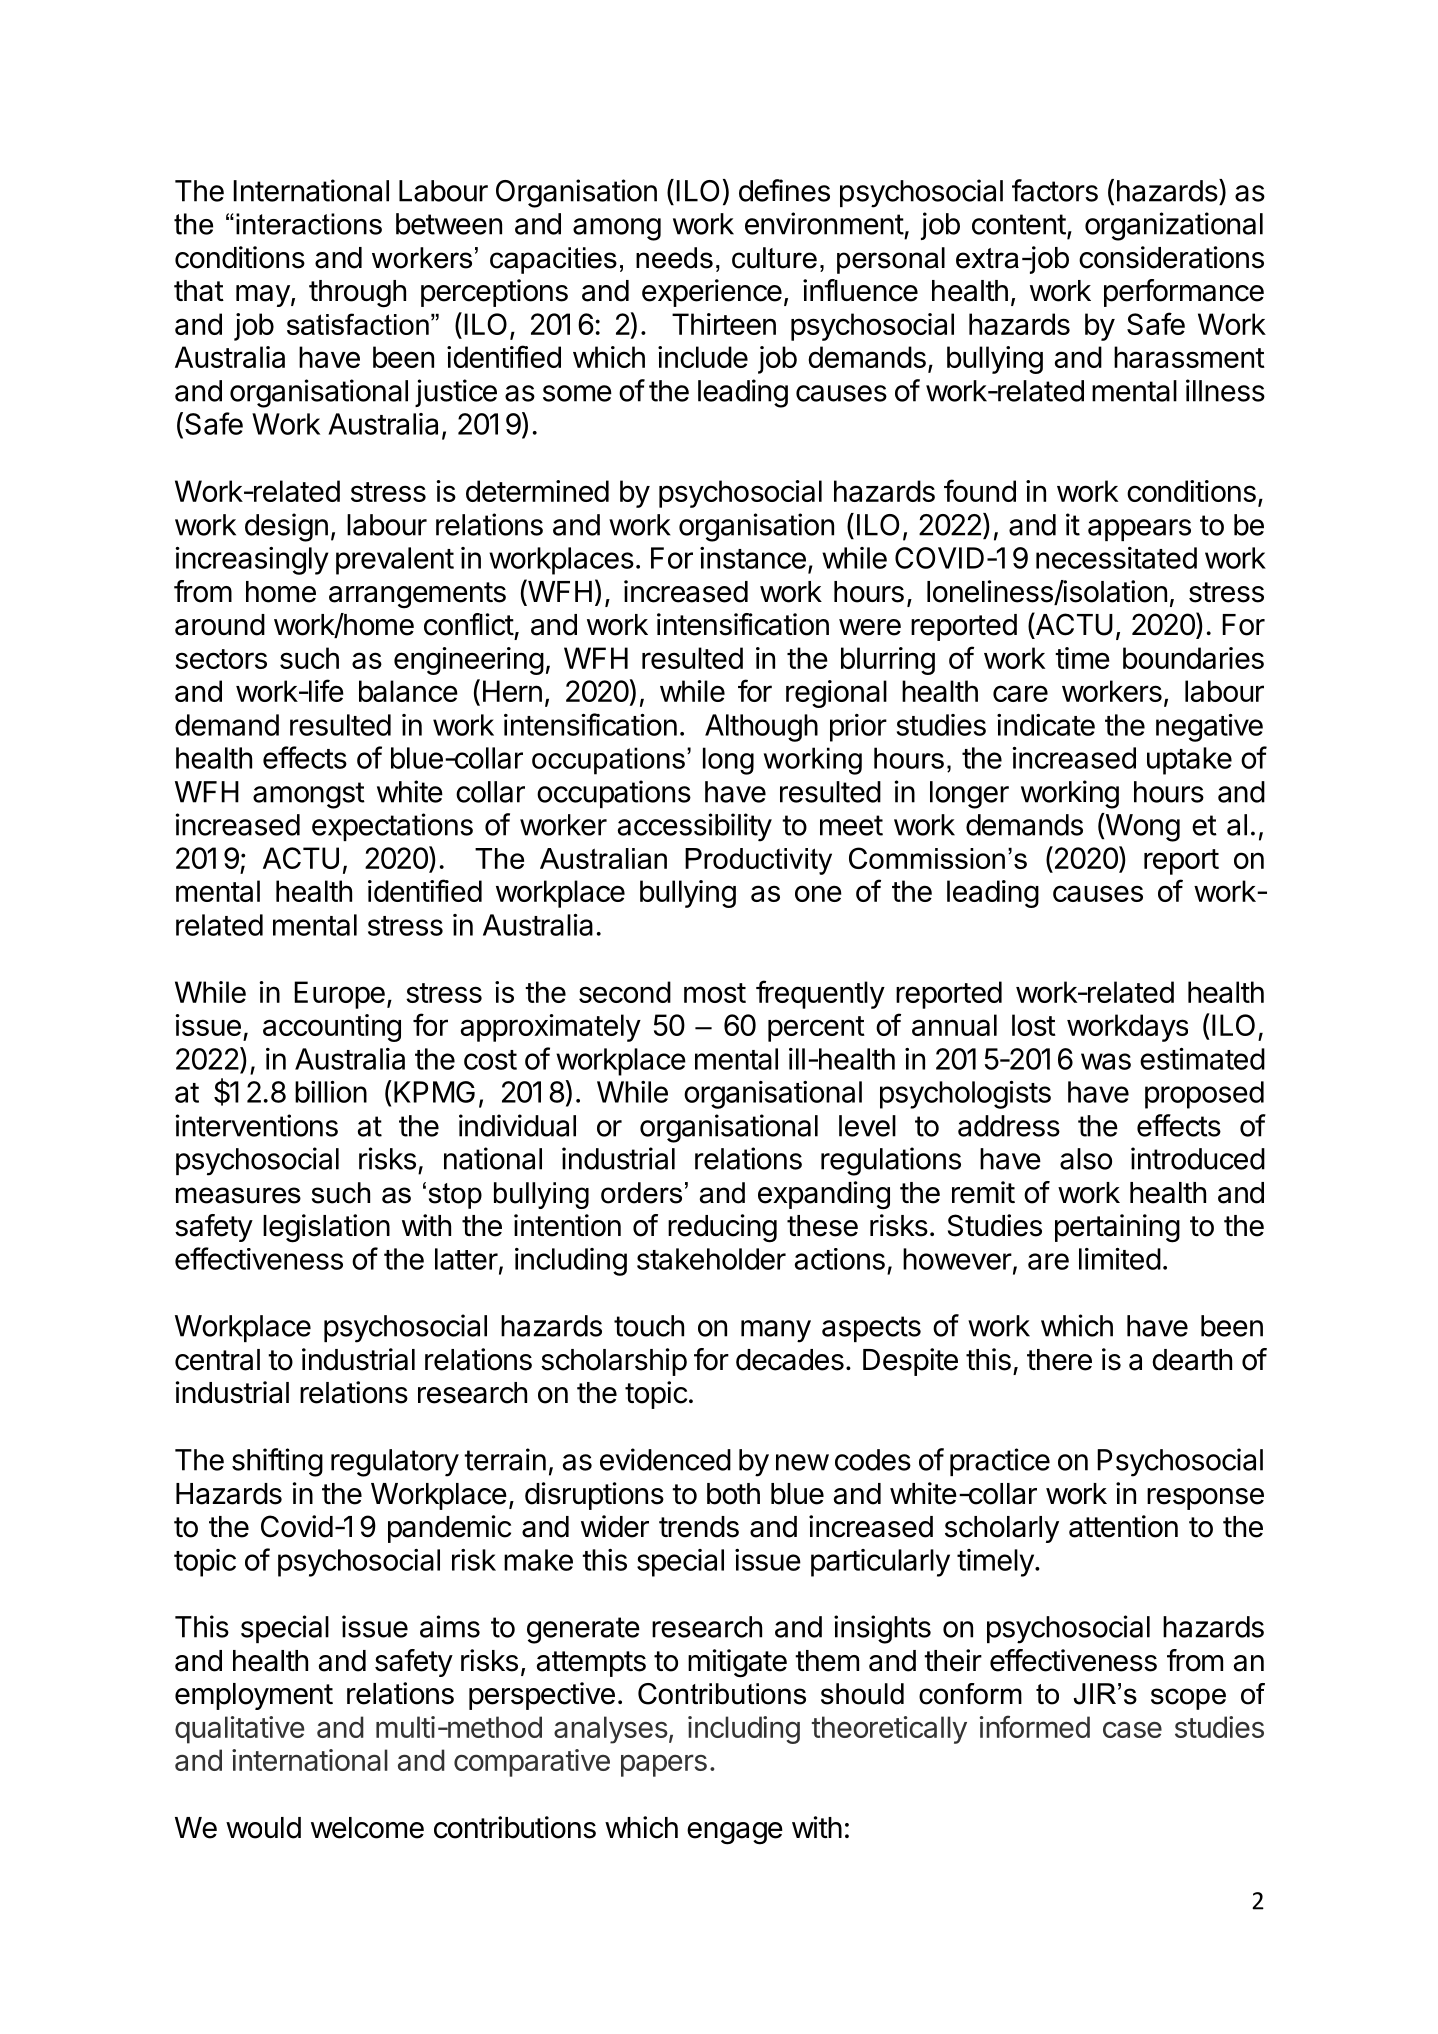 The image size is (1438, 2034). I want to click on both, so click(733, 1494).
